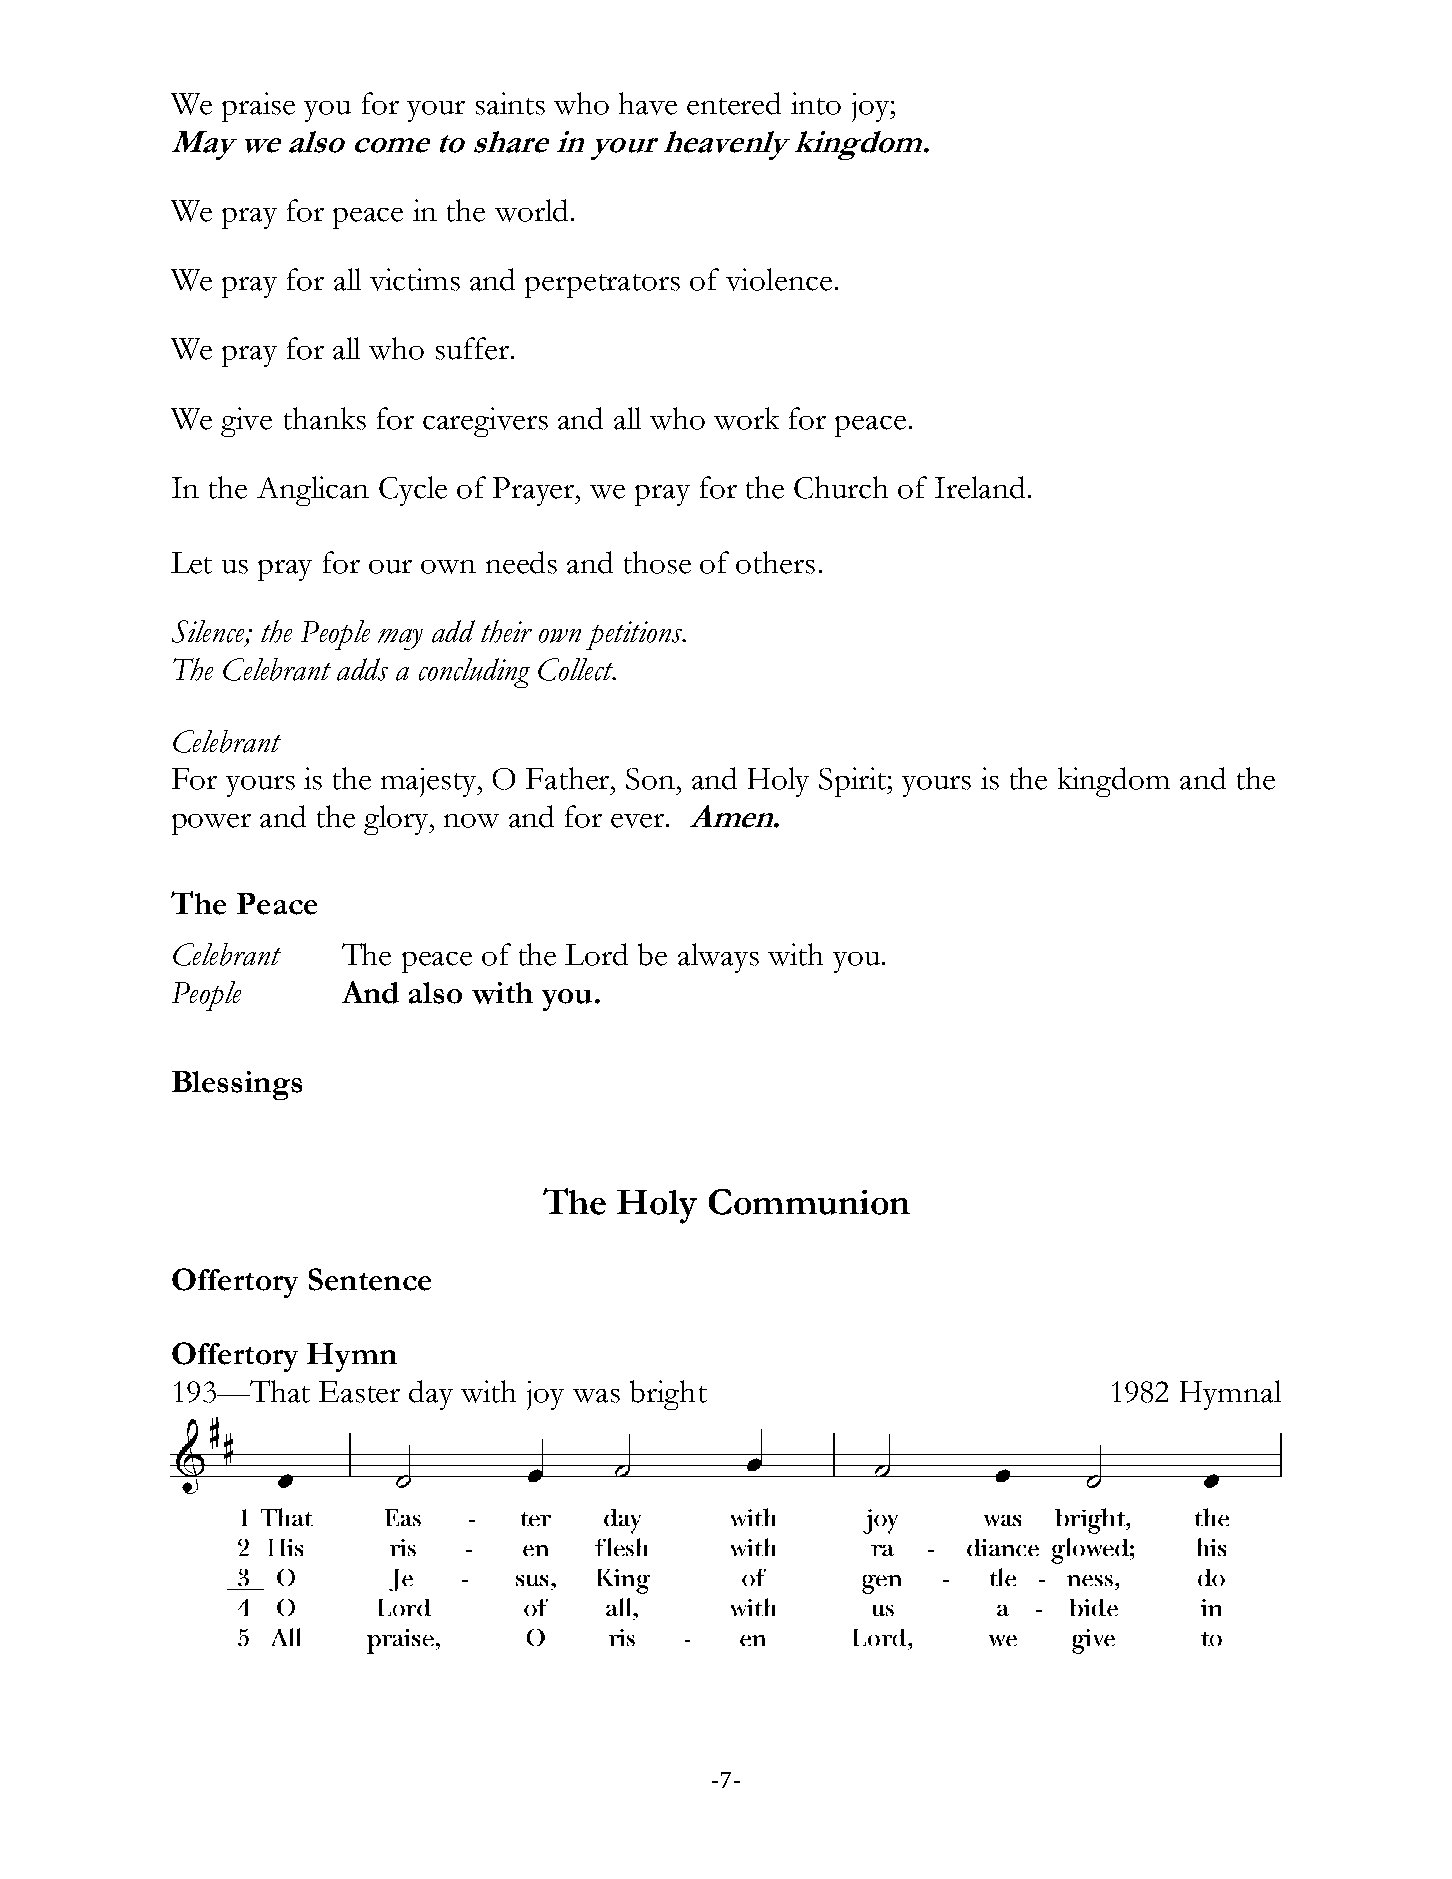 This page has height=1879, width=1452. I want to click on suffer, so click(472, 348).
